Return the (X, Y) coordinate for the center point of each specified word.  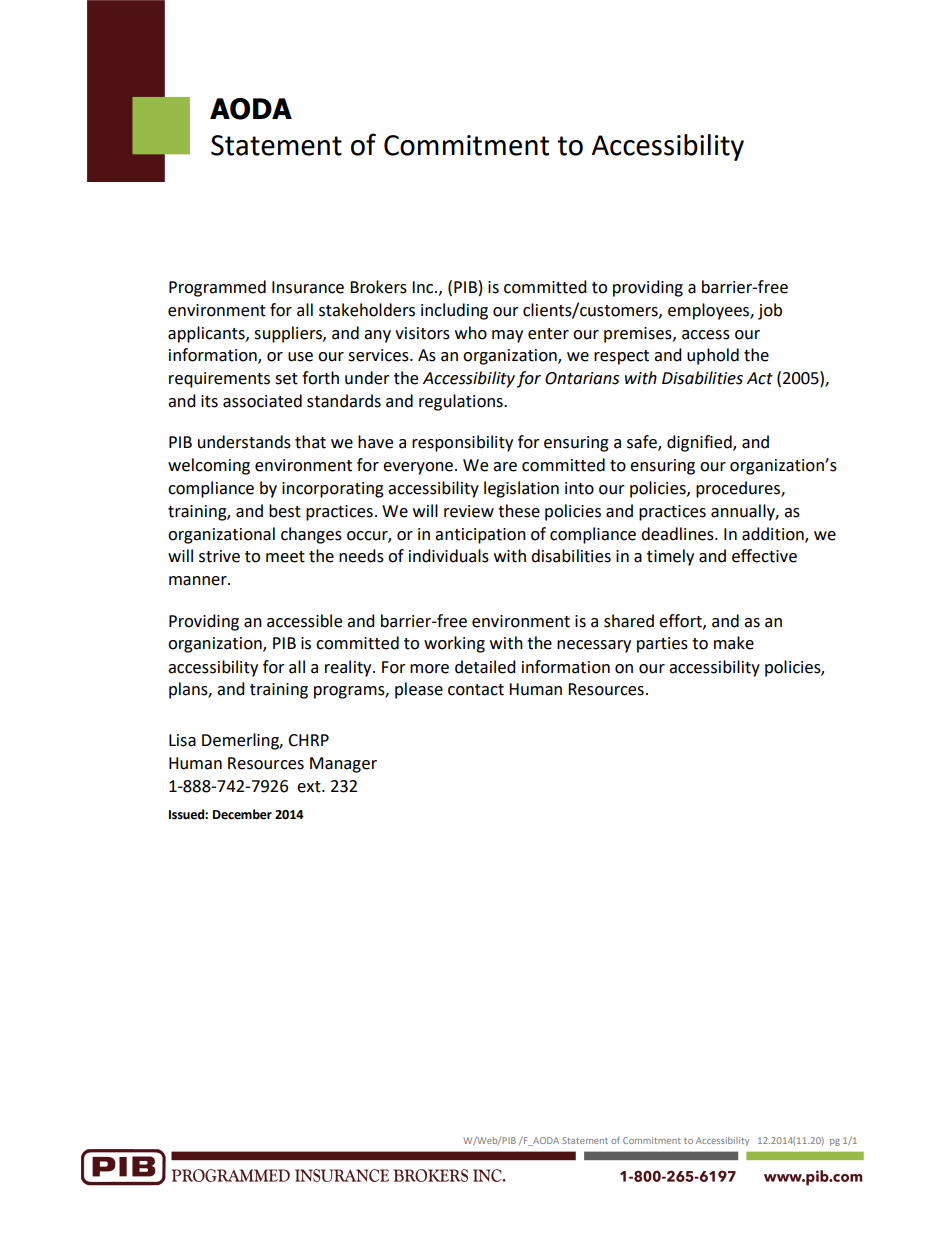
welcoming (209, 466)
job (770, 311)
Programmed (217, 288)
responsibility (462, 443)
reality (349, 668)
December (242, 814)
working (454, 644)
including (454, 311)
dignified (700, 443)
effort (681, 621)
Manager (343, 765)
